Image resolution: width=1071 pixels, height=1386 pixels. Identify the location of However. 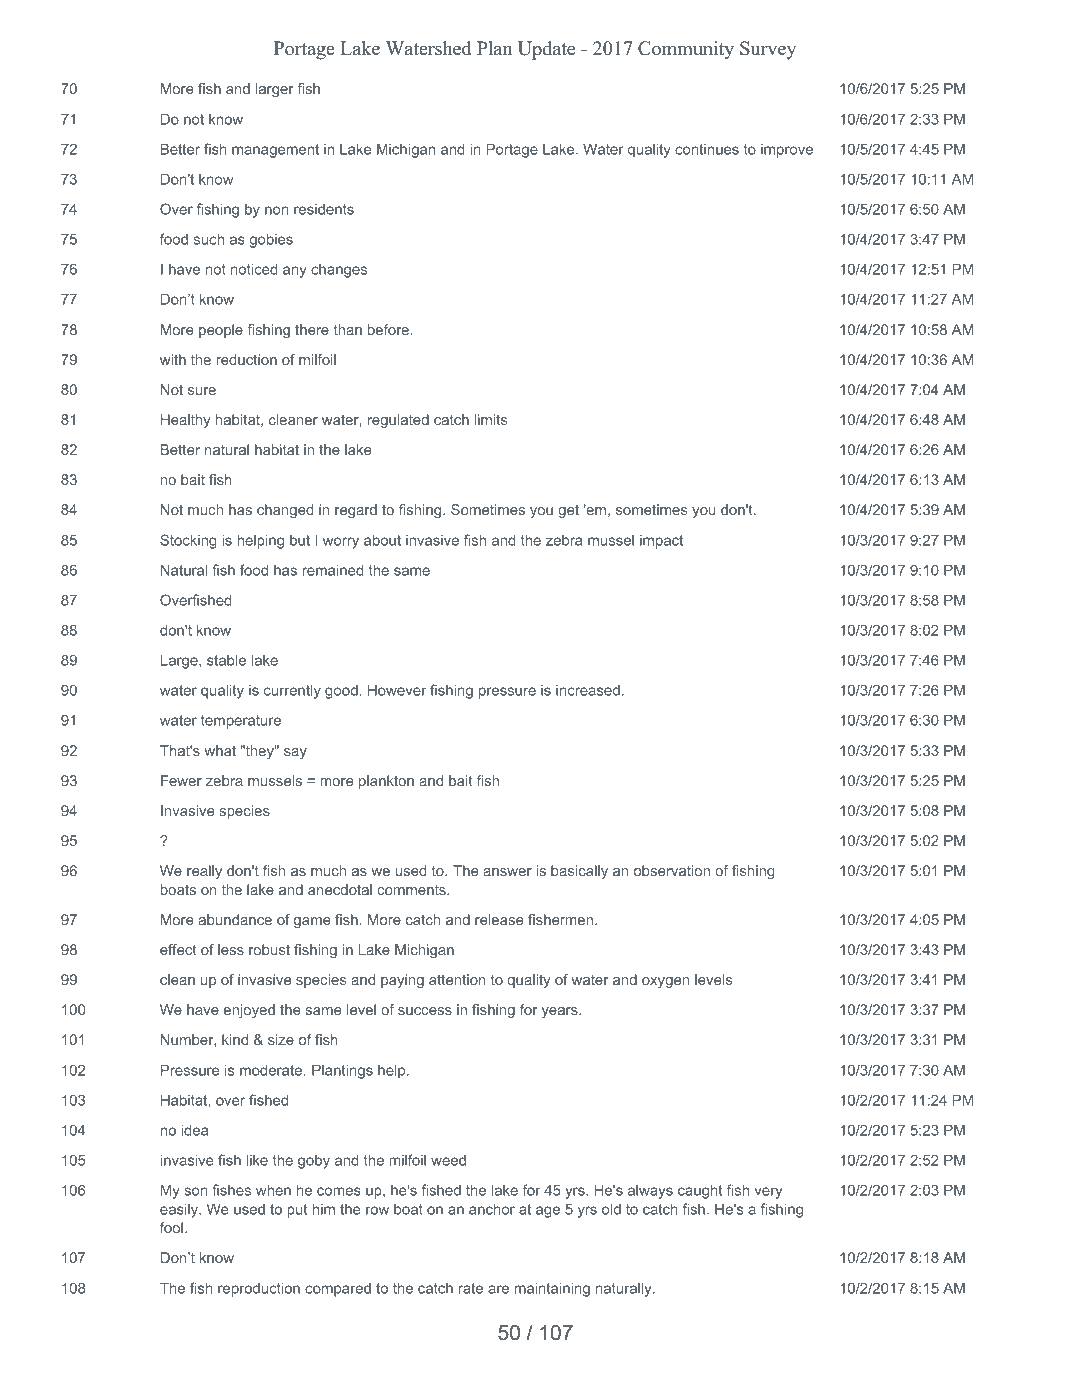
(397, 690).
